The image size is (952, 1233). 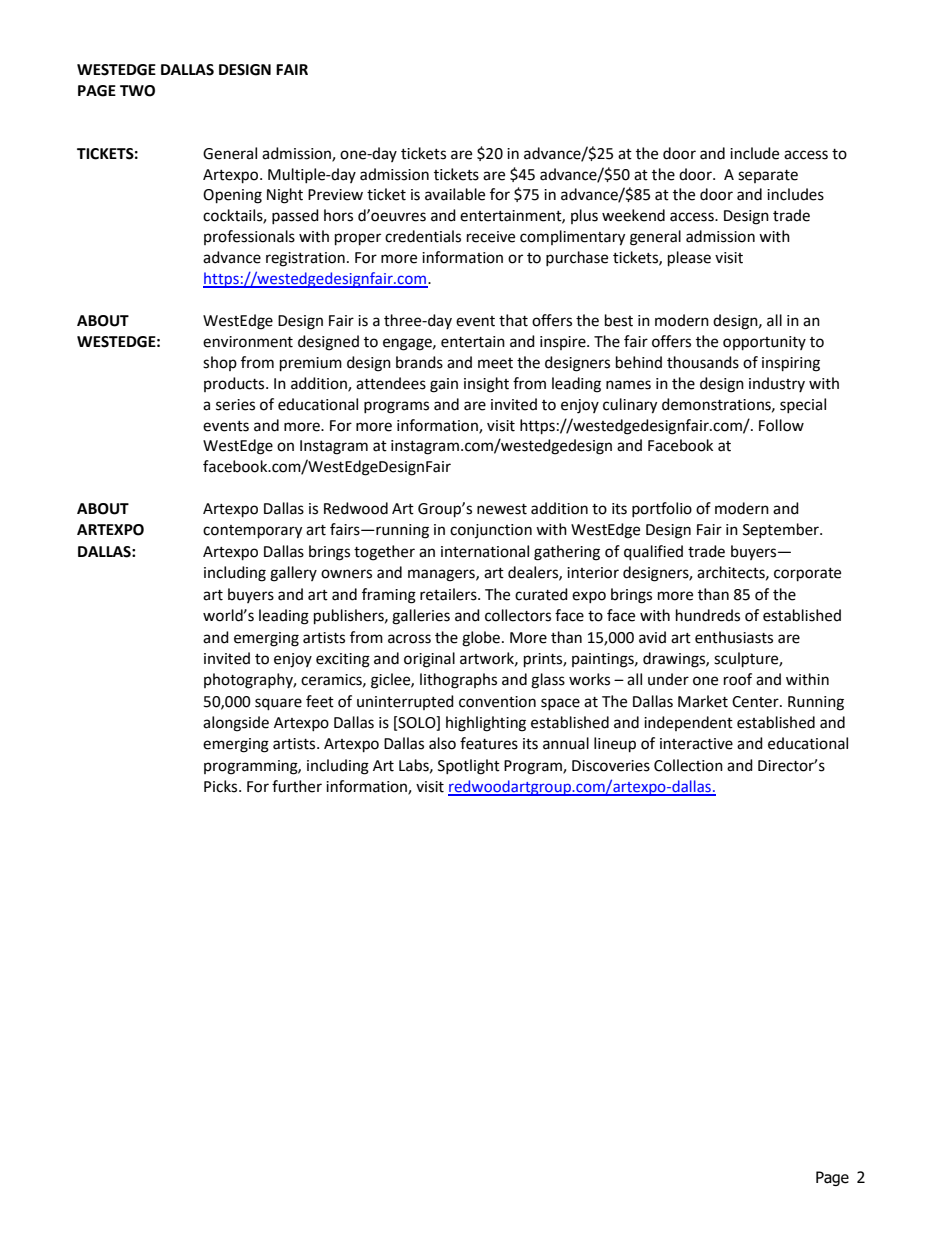 I want to click on Night, so click(x=285, y=196).
